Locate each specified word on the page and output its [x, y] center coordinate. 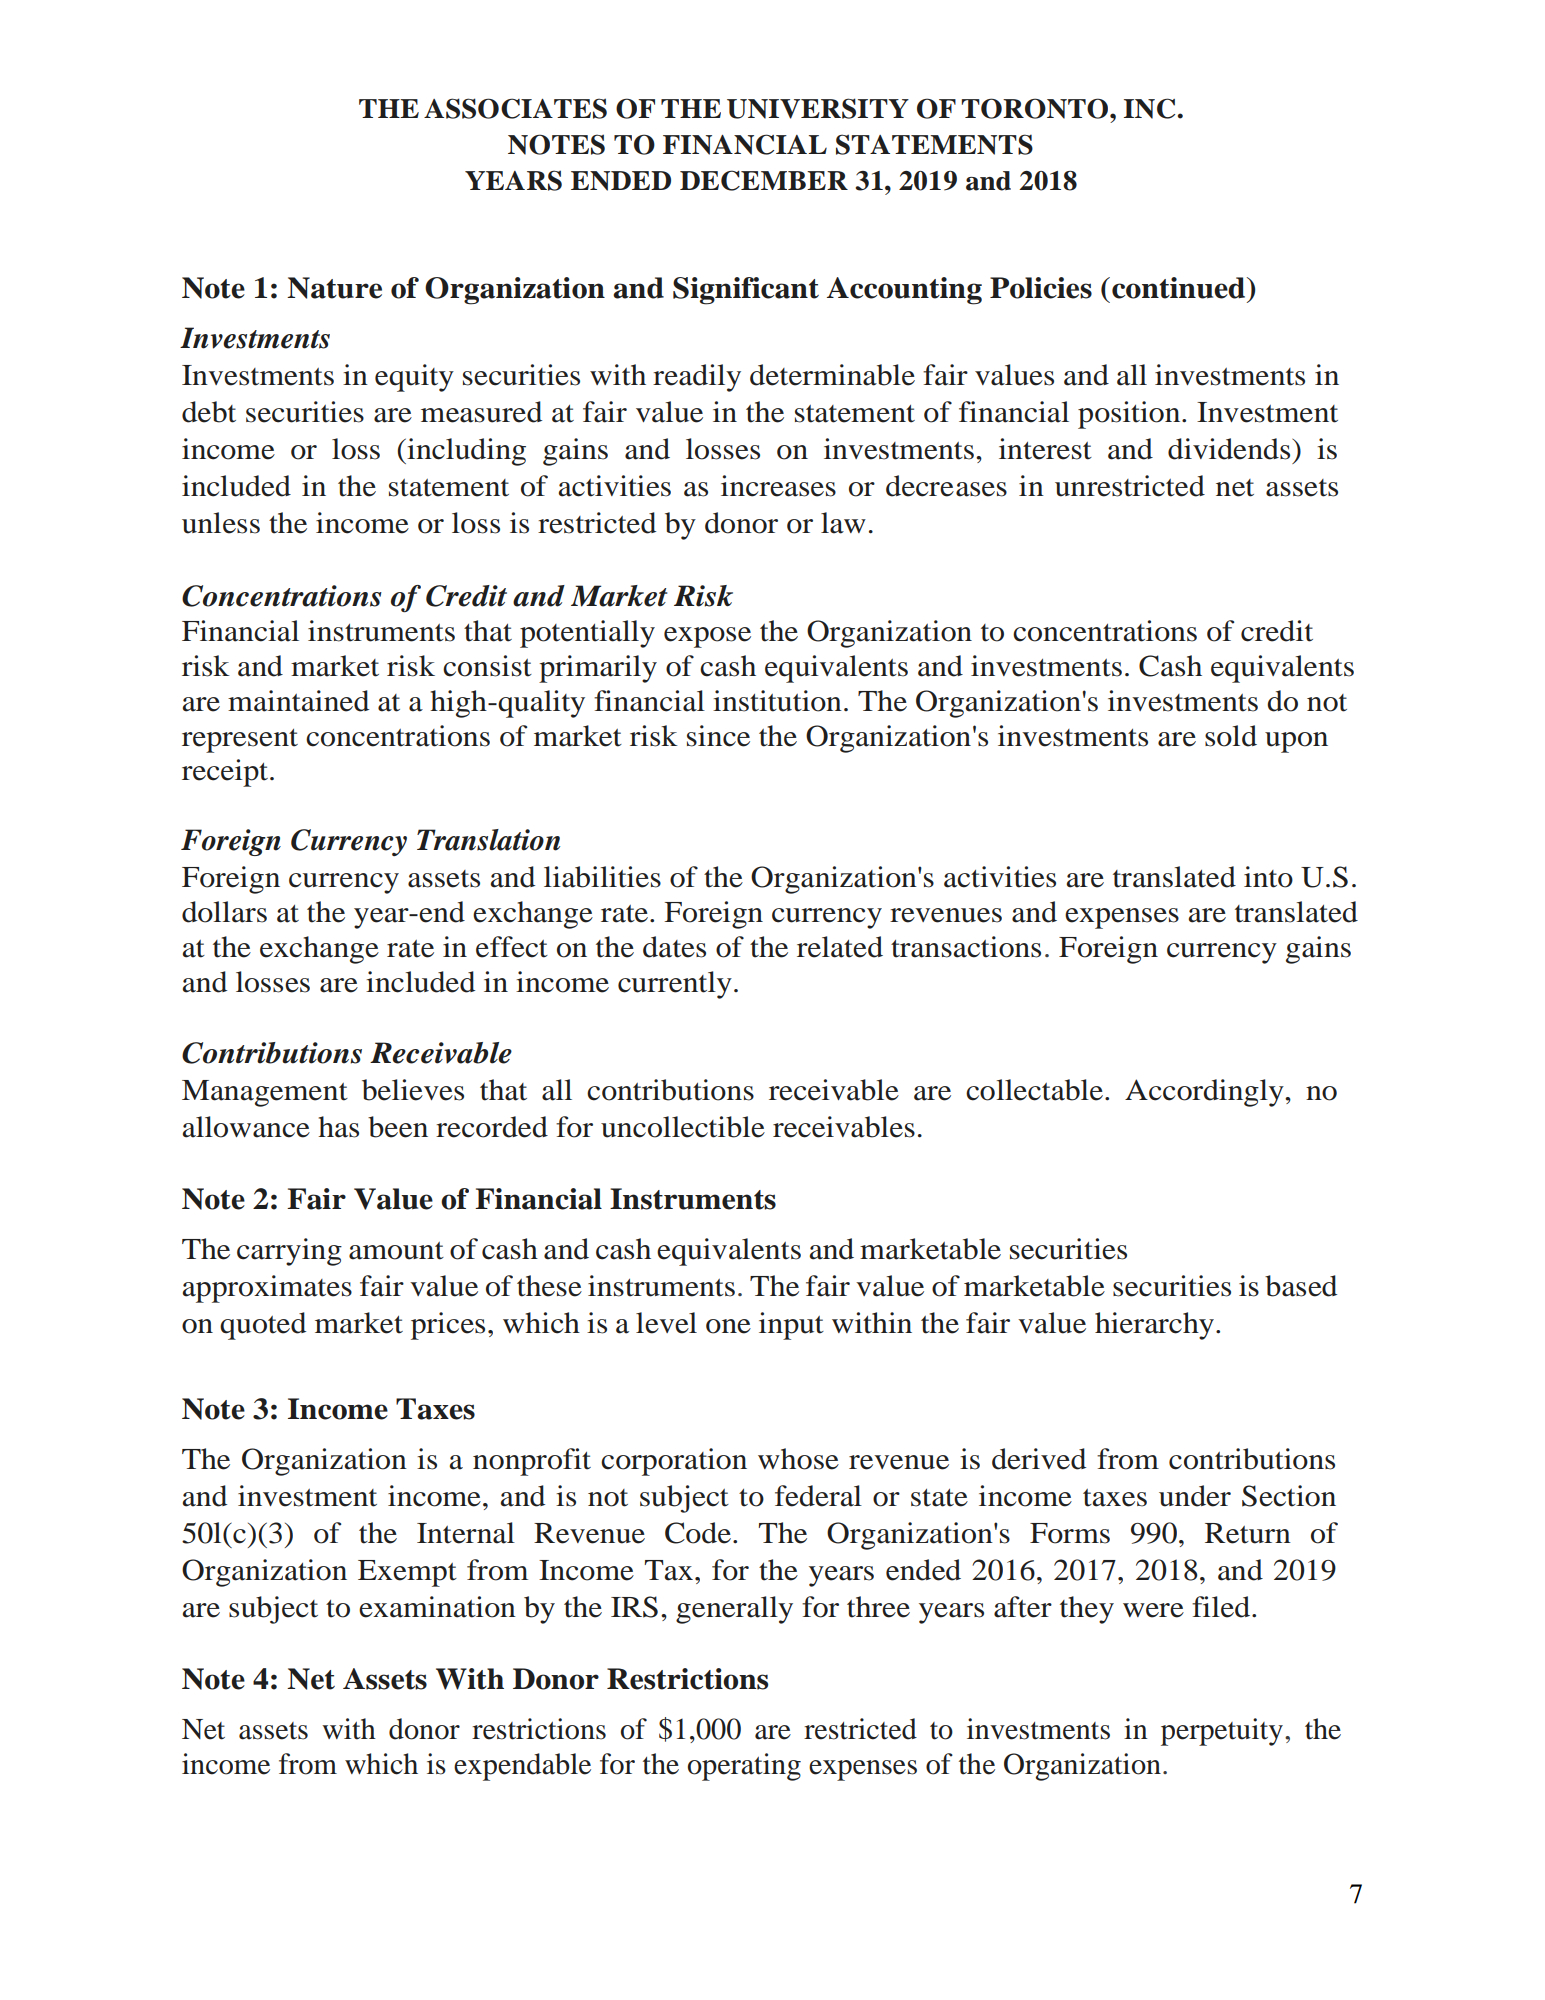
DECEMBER [764, 180]
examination [437, 1607]
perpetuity [1222, 1732]
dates [674, 947]
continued [1180, 288]
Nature [334, 288]
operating [744, 1767]
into [1268, 877]
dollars [224, 912]
